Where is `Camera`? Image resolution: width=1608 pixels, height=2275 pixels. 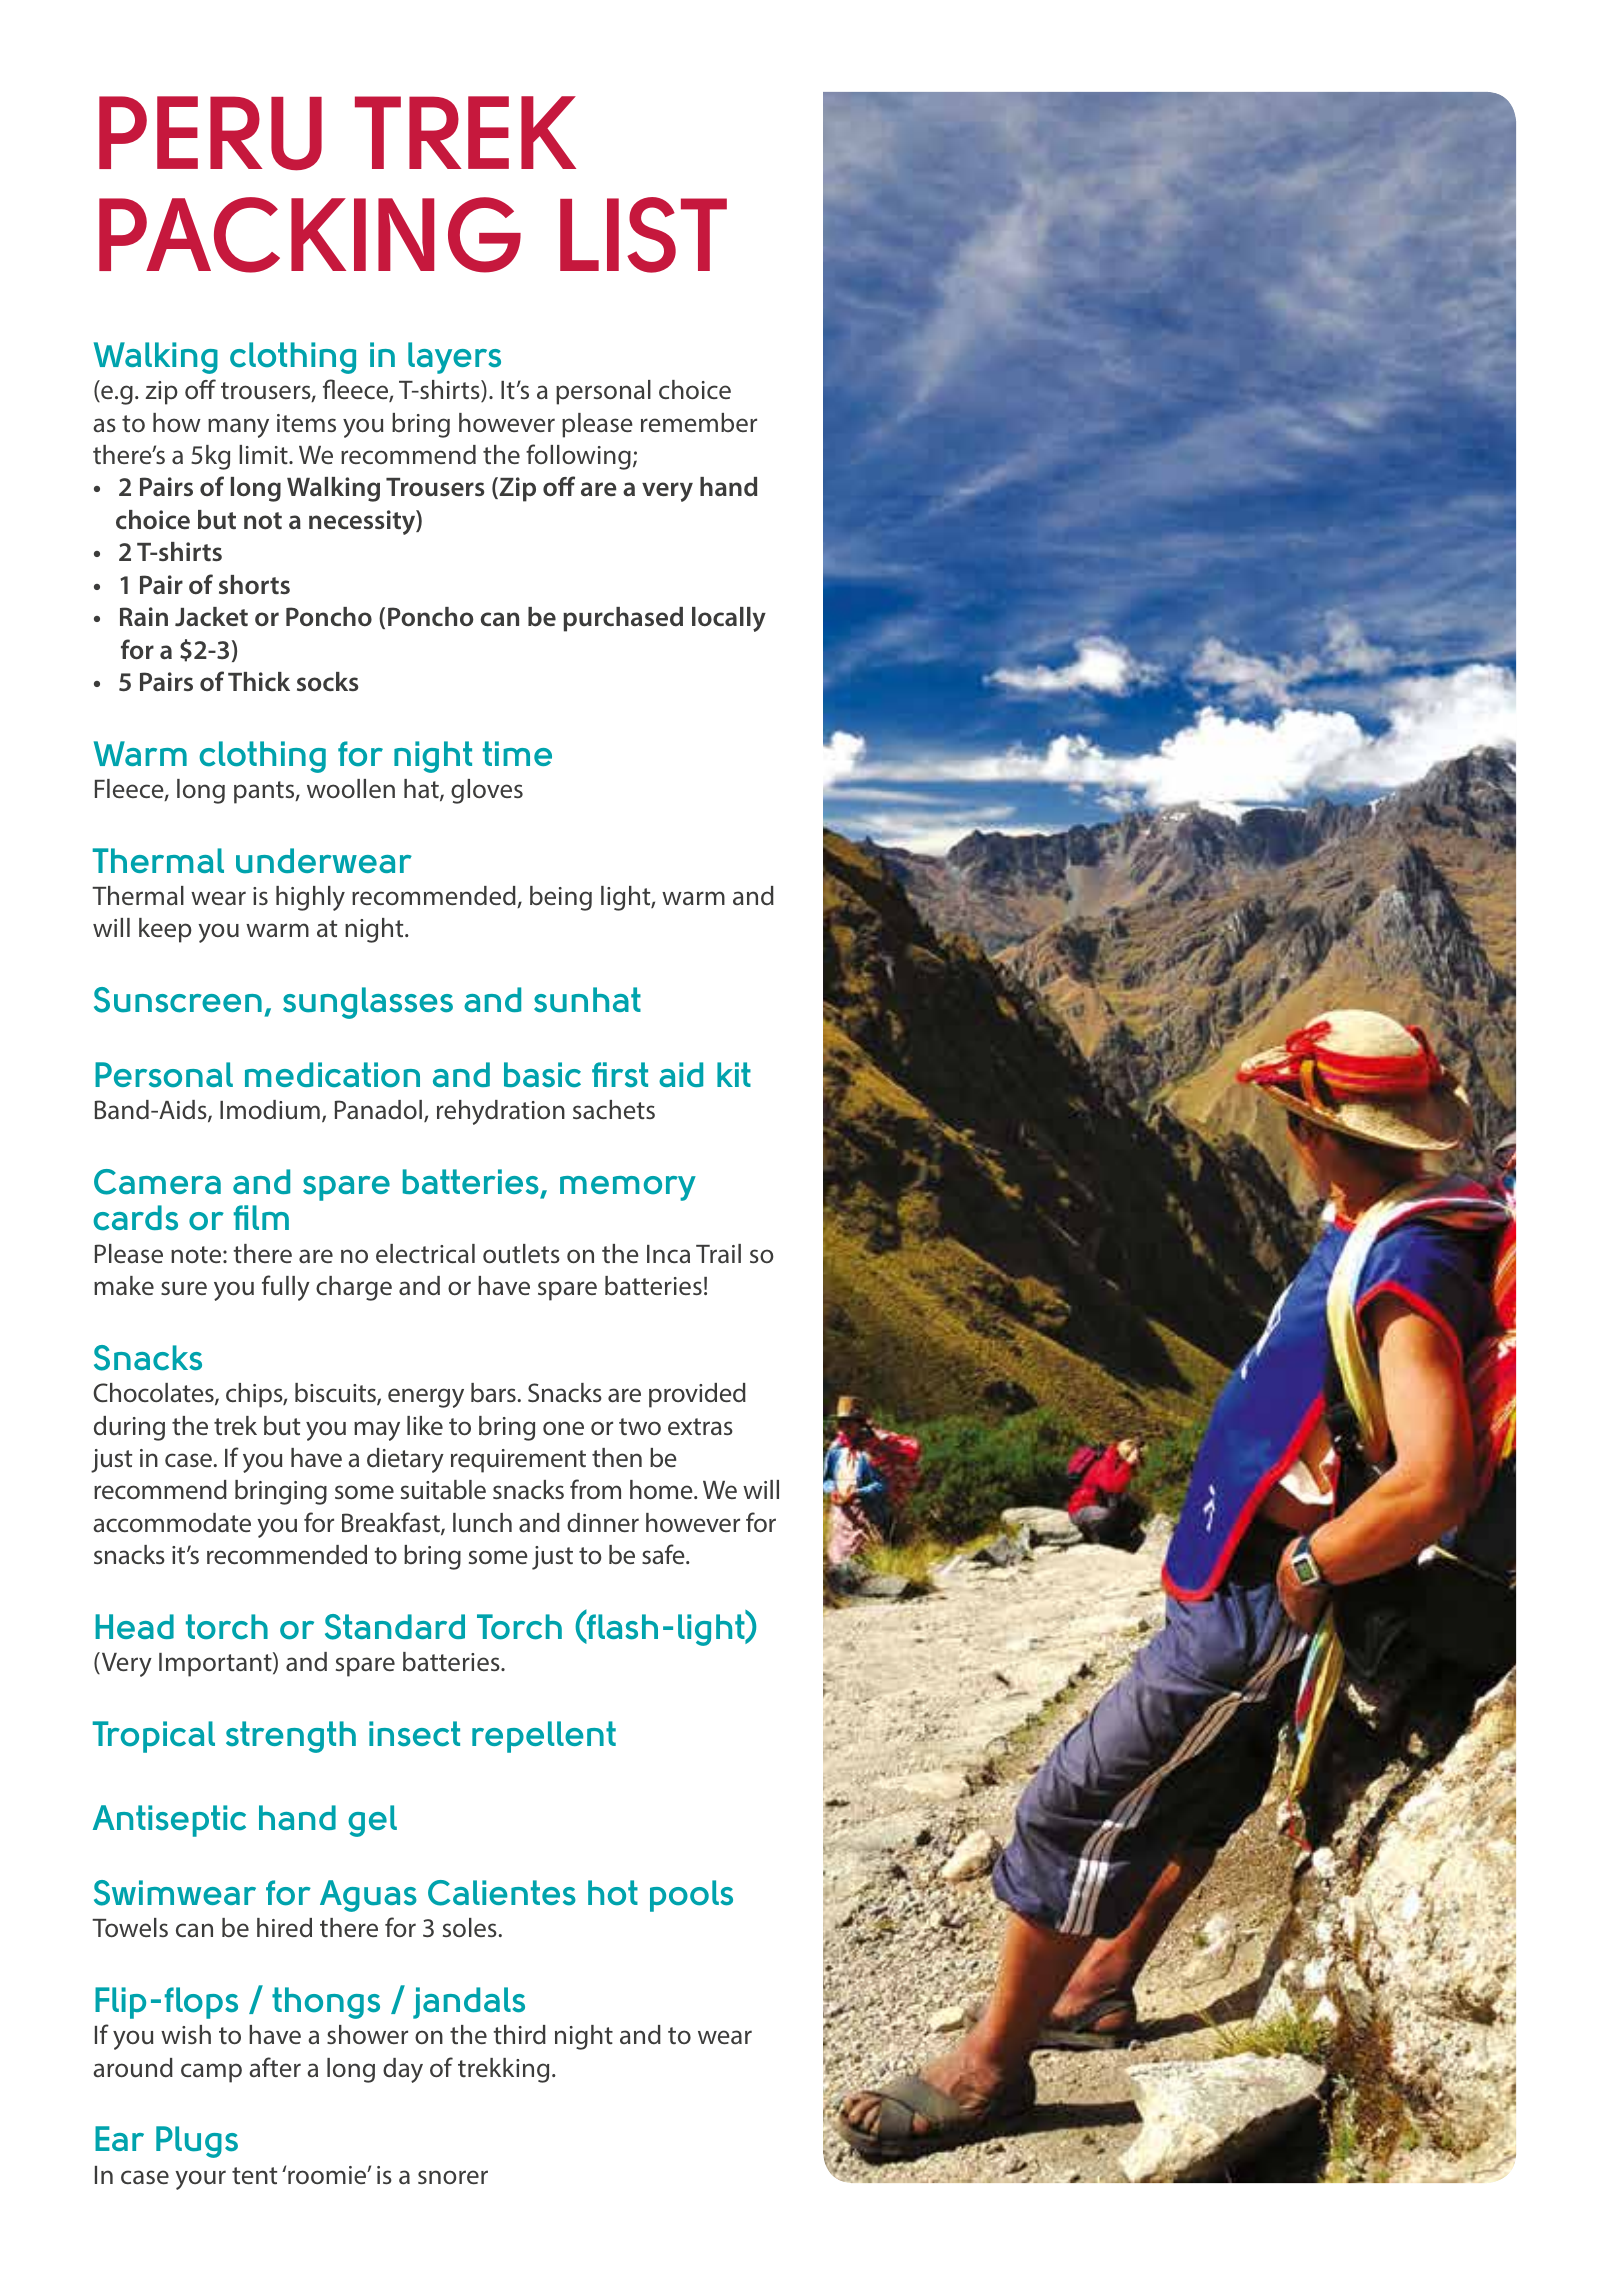
Camera is located at coordinates (157, 1182).
